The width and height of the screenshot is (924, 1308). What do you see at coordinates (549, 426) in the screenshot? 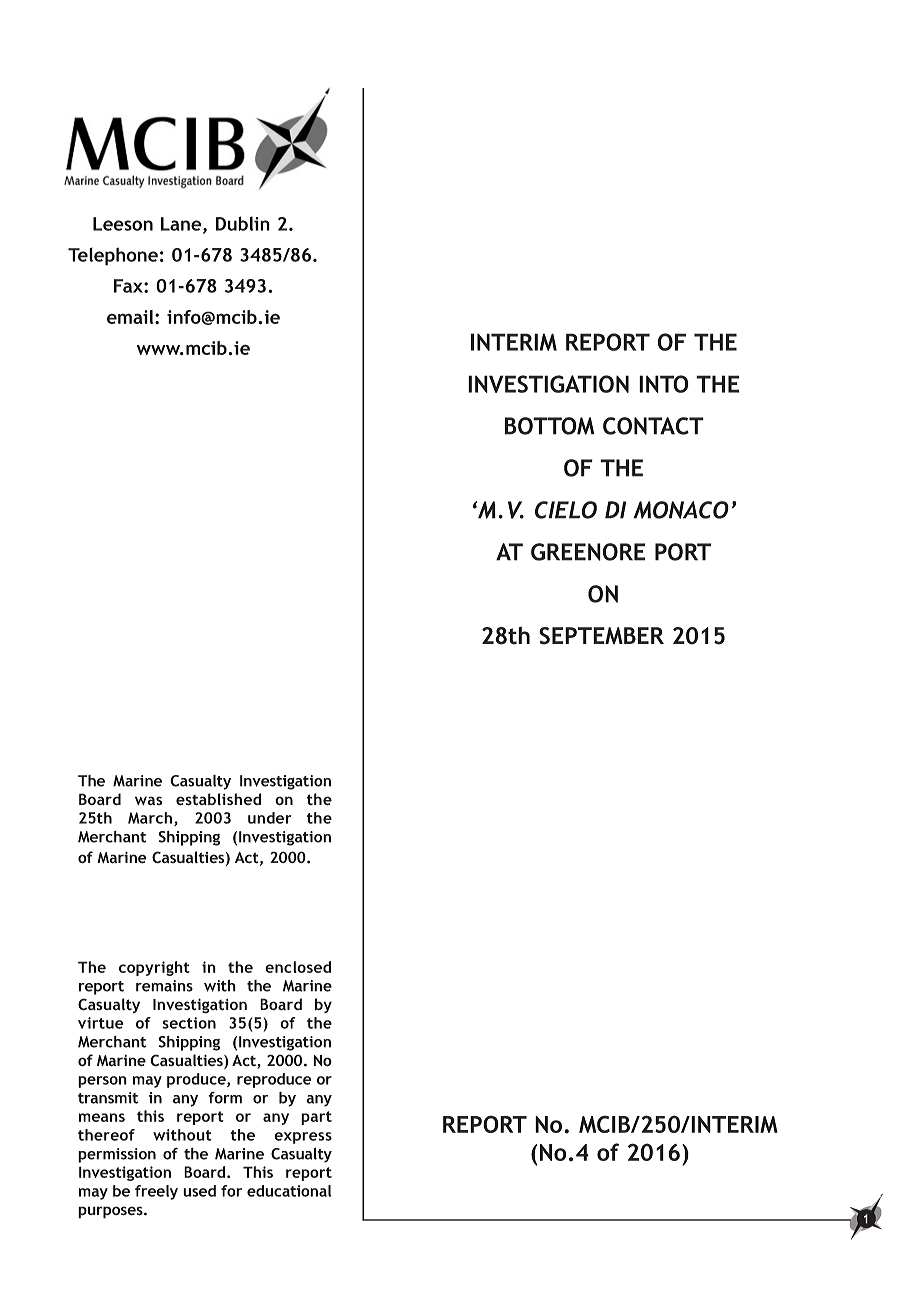
I see `BOTTOM` at bounding box center [549, 426].
